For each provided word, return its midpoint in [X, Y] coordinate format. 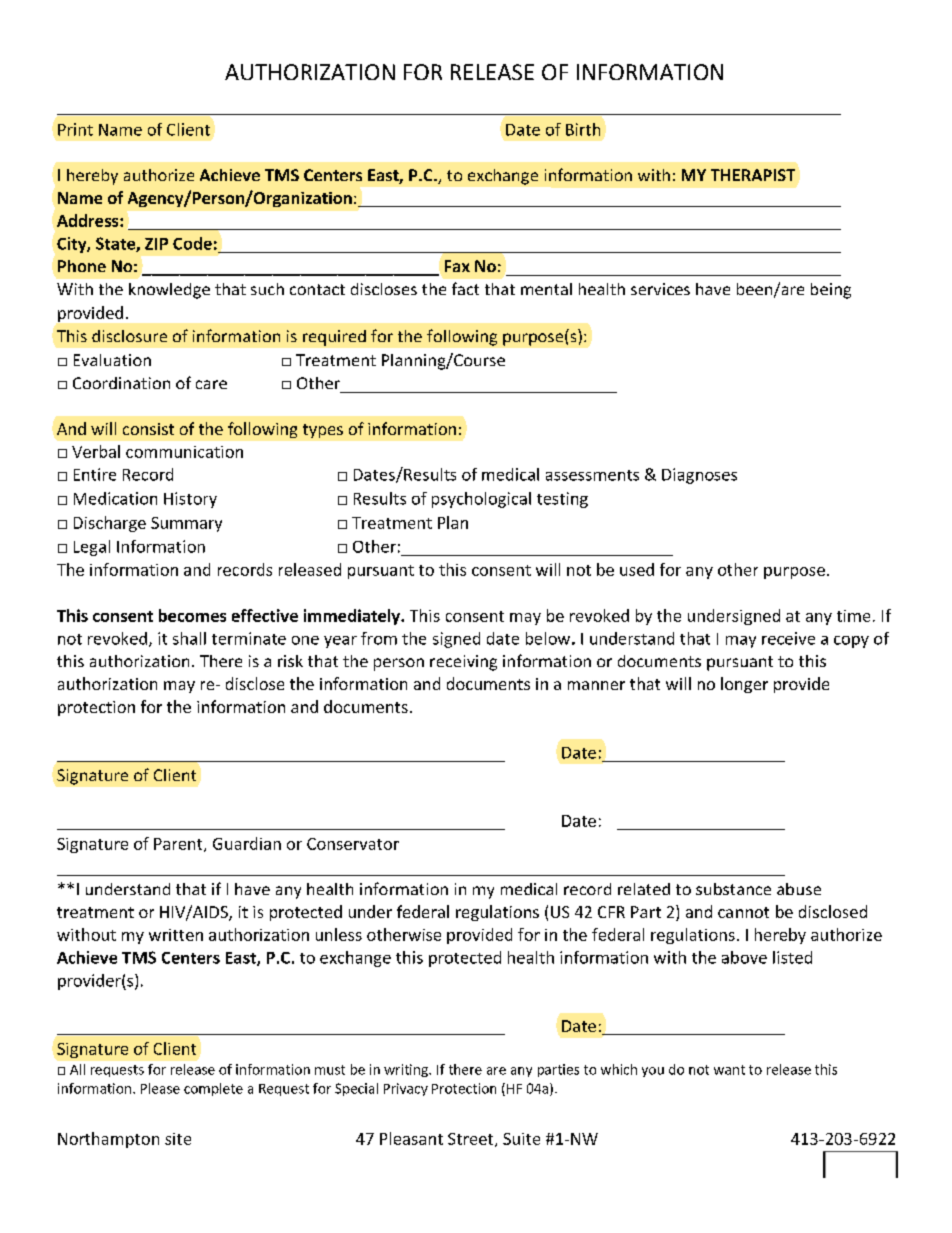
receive [788, 638]
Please [160, 1088]
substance [733, 889]
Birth [583, 129]
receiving [463, 663]
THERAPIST [753, 175]
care [211, 384]
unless [339, 934]
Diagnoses [699, 476]
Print [75, 129]
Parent [179, 845]
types [323, 431]
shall [189, 638]
